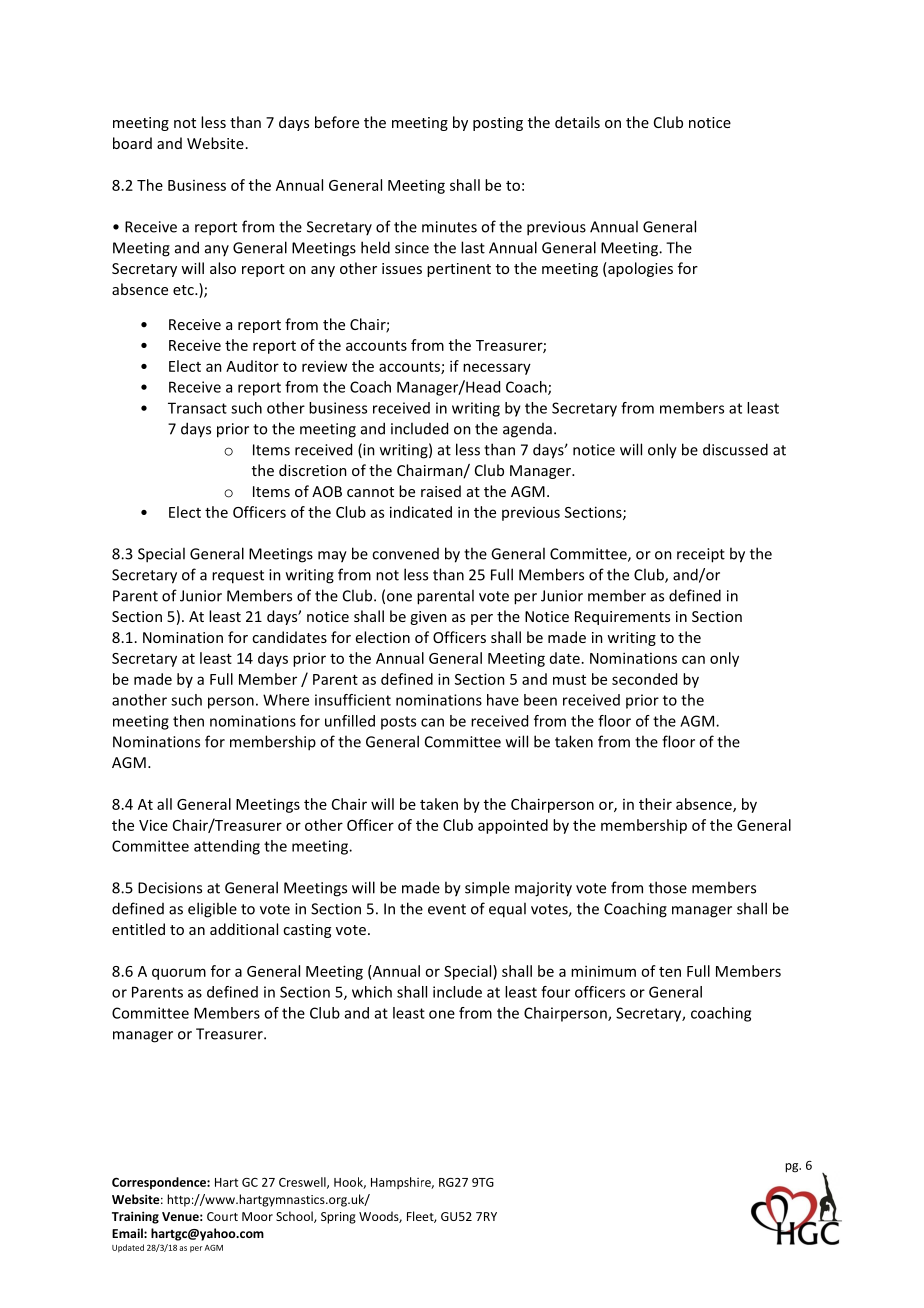  Describe the element at coordinates (644, 679) in the screenshot. I see `seconded` at that location.
